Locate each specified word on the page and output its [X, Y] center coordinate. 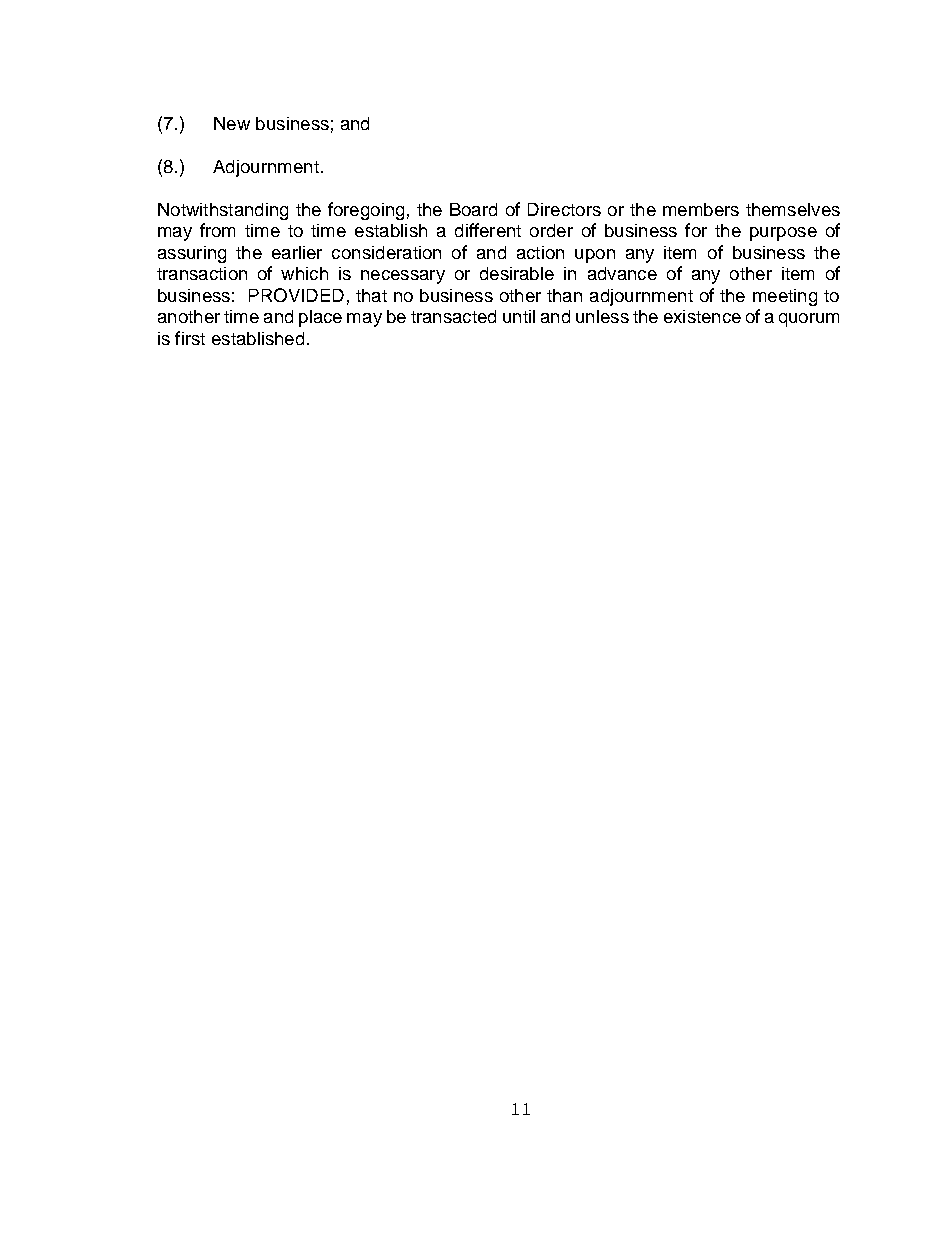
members [701, 209]
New [232, 123]
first [190, 338]
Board [473, 209]
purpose [783, 234]
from [217, 230]
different [488, 230]
